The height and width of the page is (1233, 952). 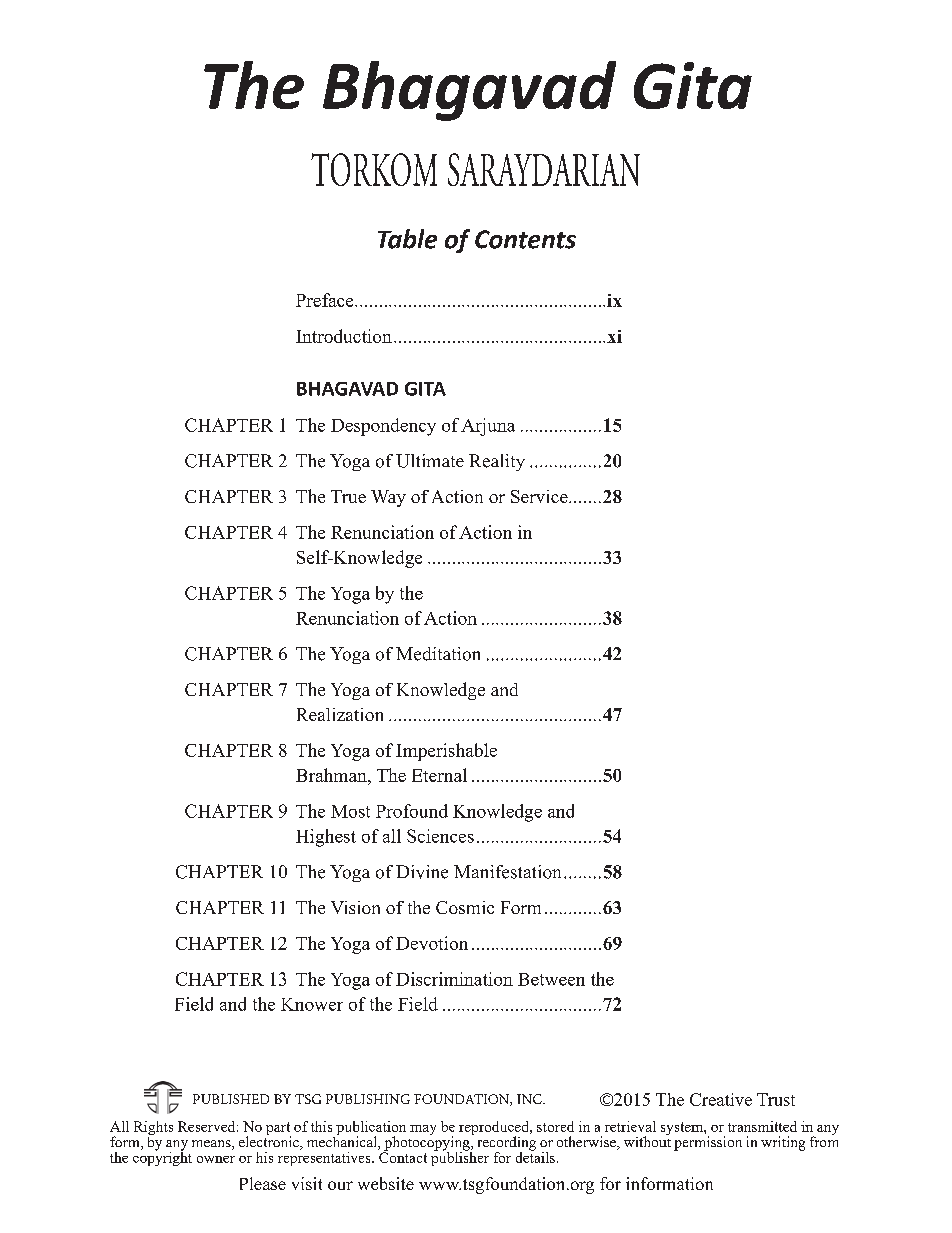 I want to click on Divine, so click(x=422, y=872).
